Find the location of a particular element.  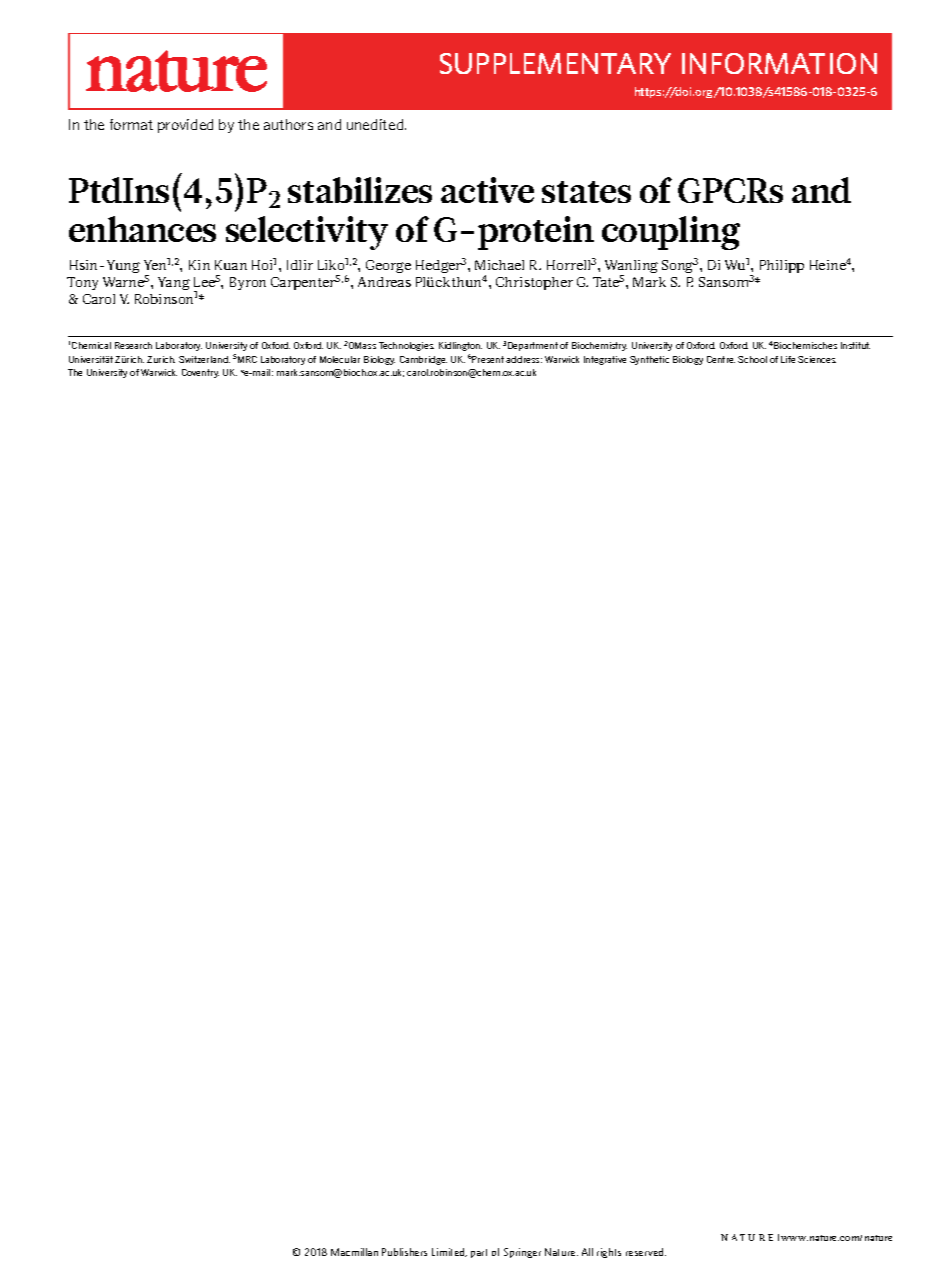

Coventry is located at coordinates (200, 373).
